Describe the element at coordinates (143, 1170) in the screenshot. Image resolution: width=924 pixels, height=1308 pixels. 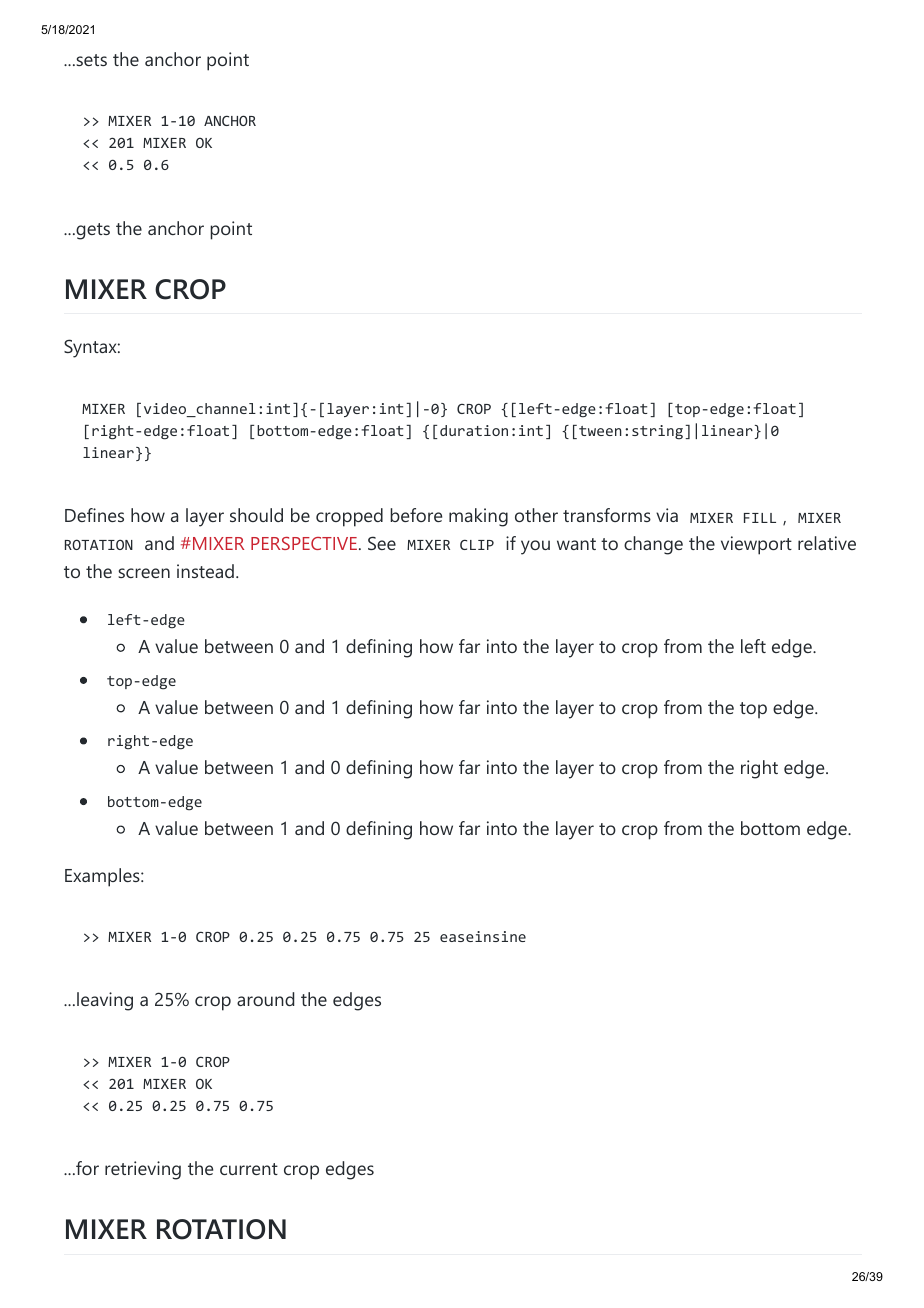
I see `retrieving` at that location.
